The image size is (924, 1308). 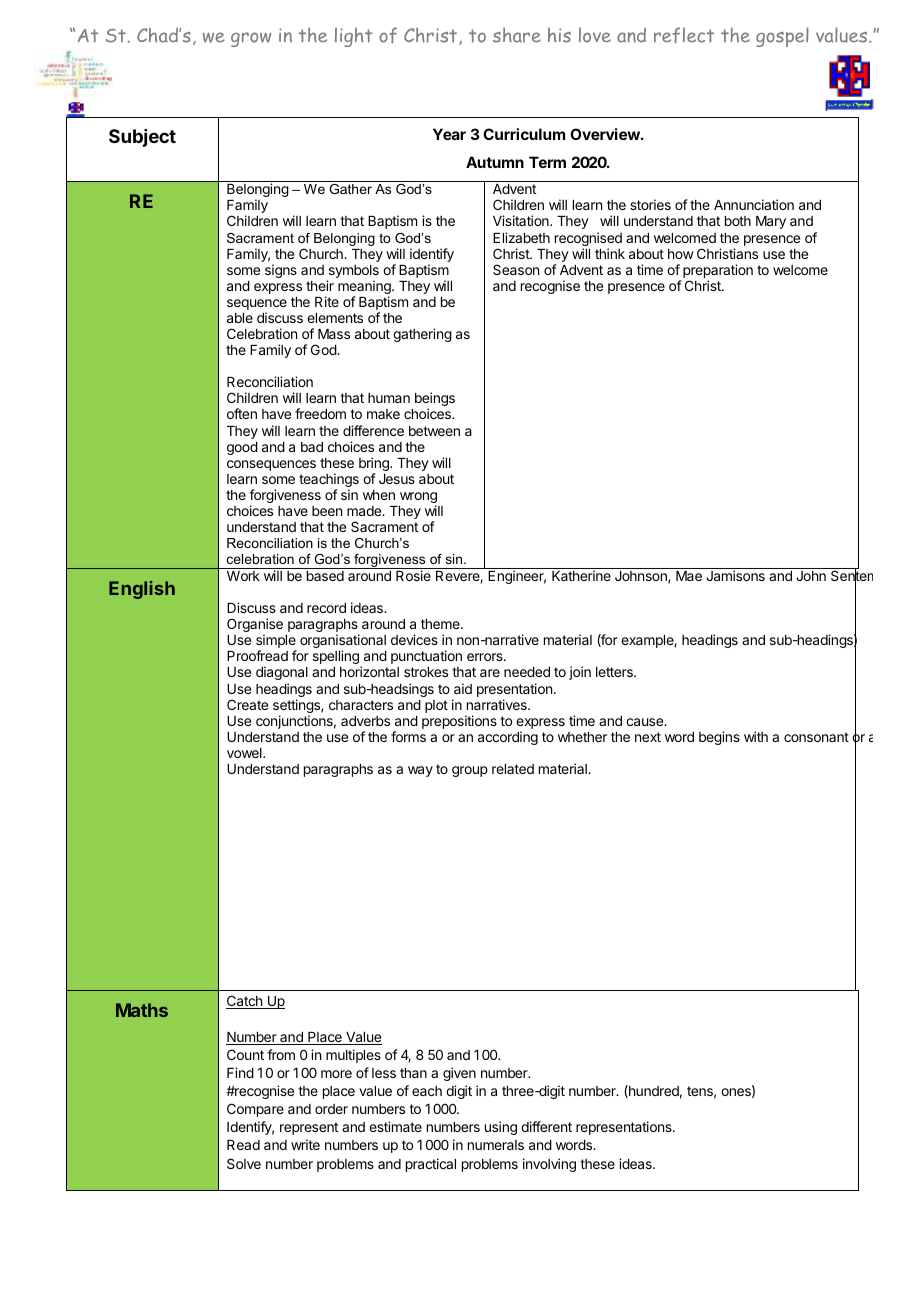 I want to click on gospel, so click(x=782, y=37).
